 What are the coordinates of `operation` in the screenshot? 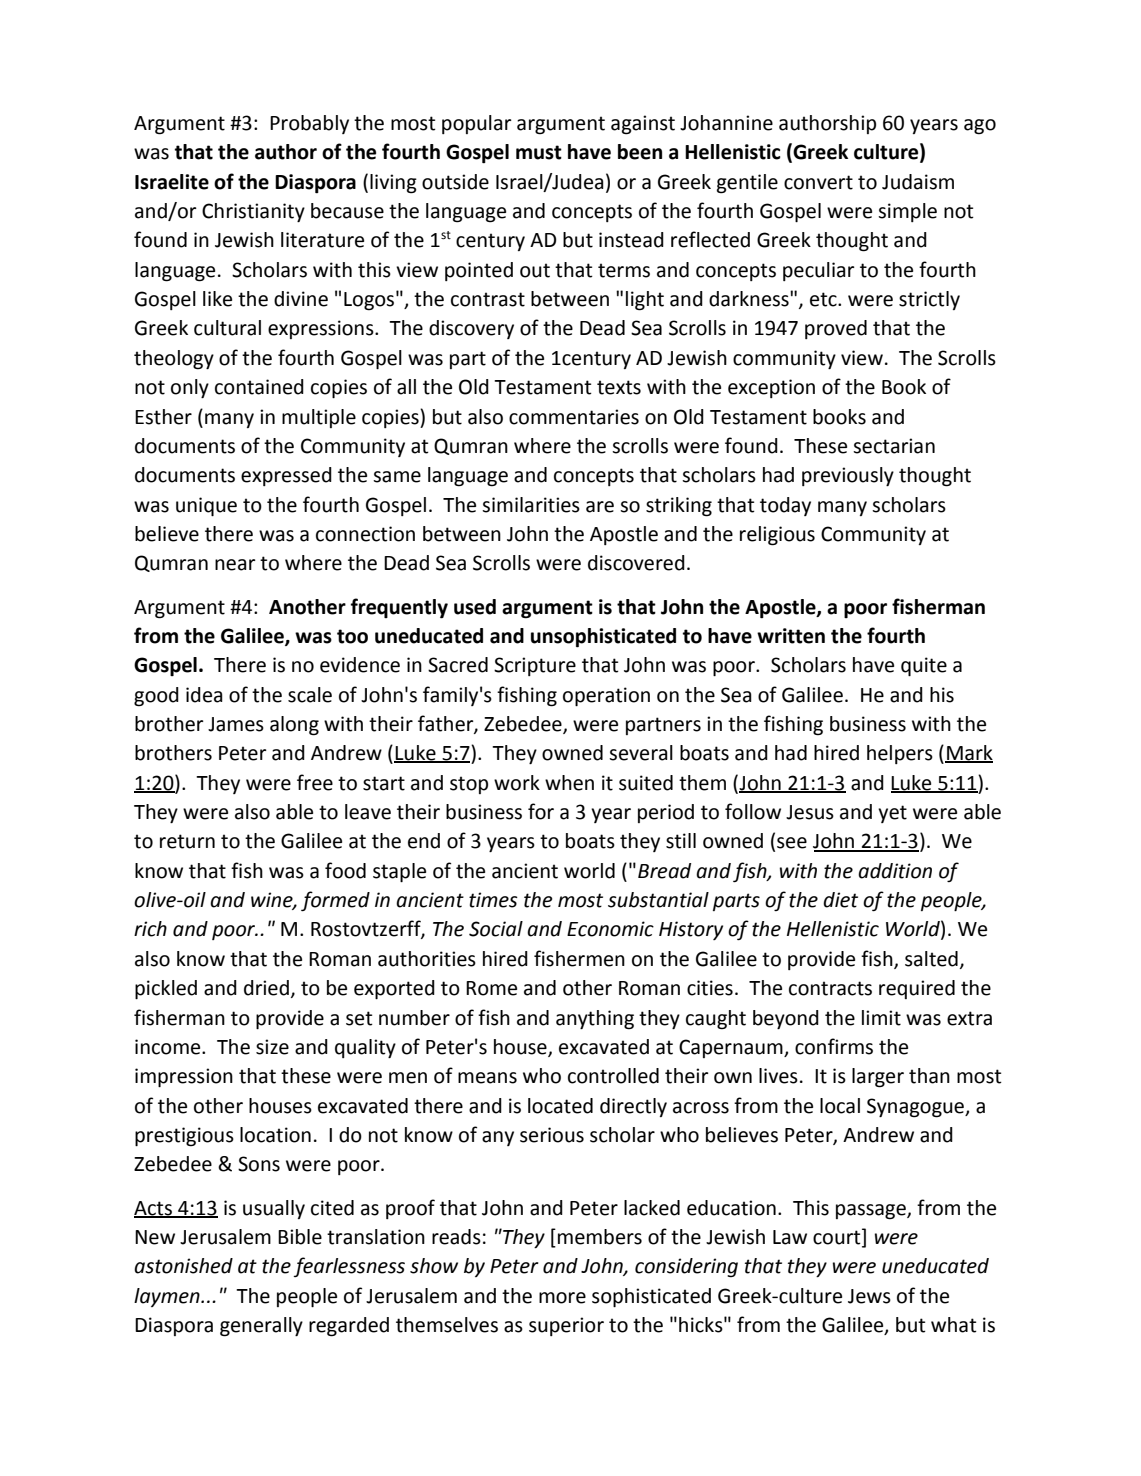 It's located at (606, 696).
